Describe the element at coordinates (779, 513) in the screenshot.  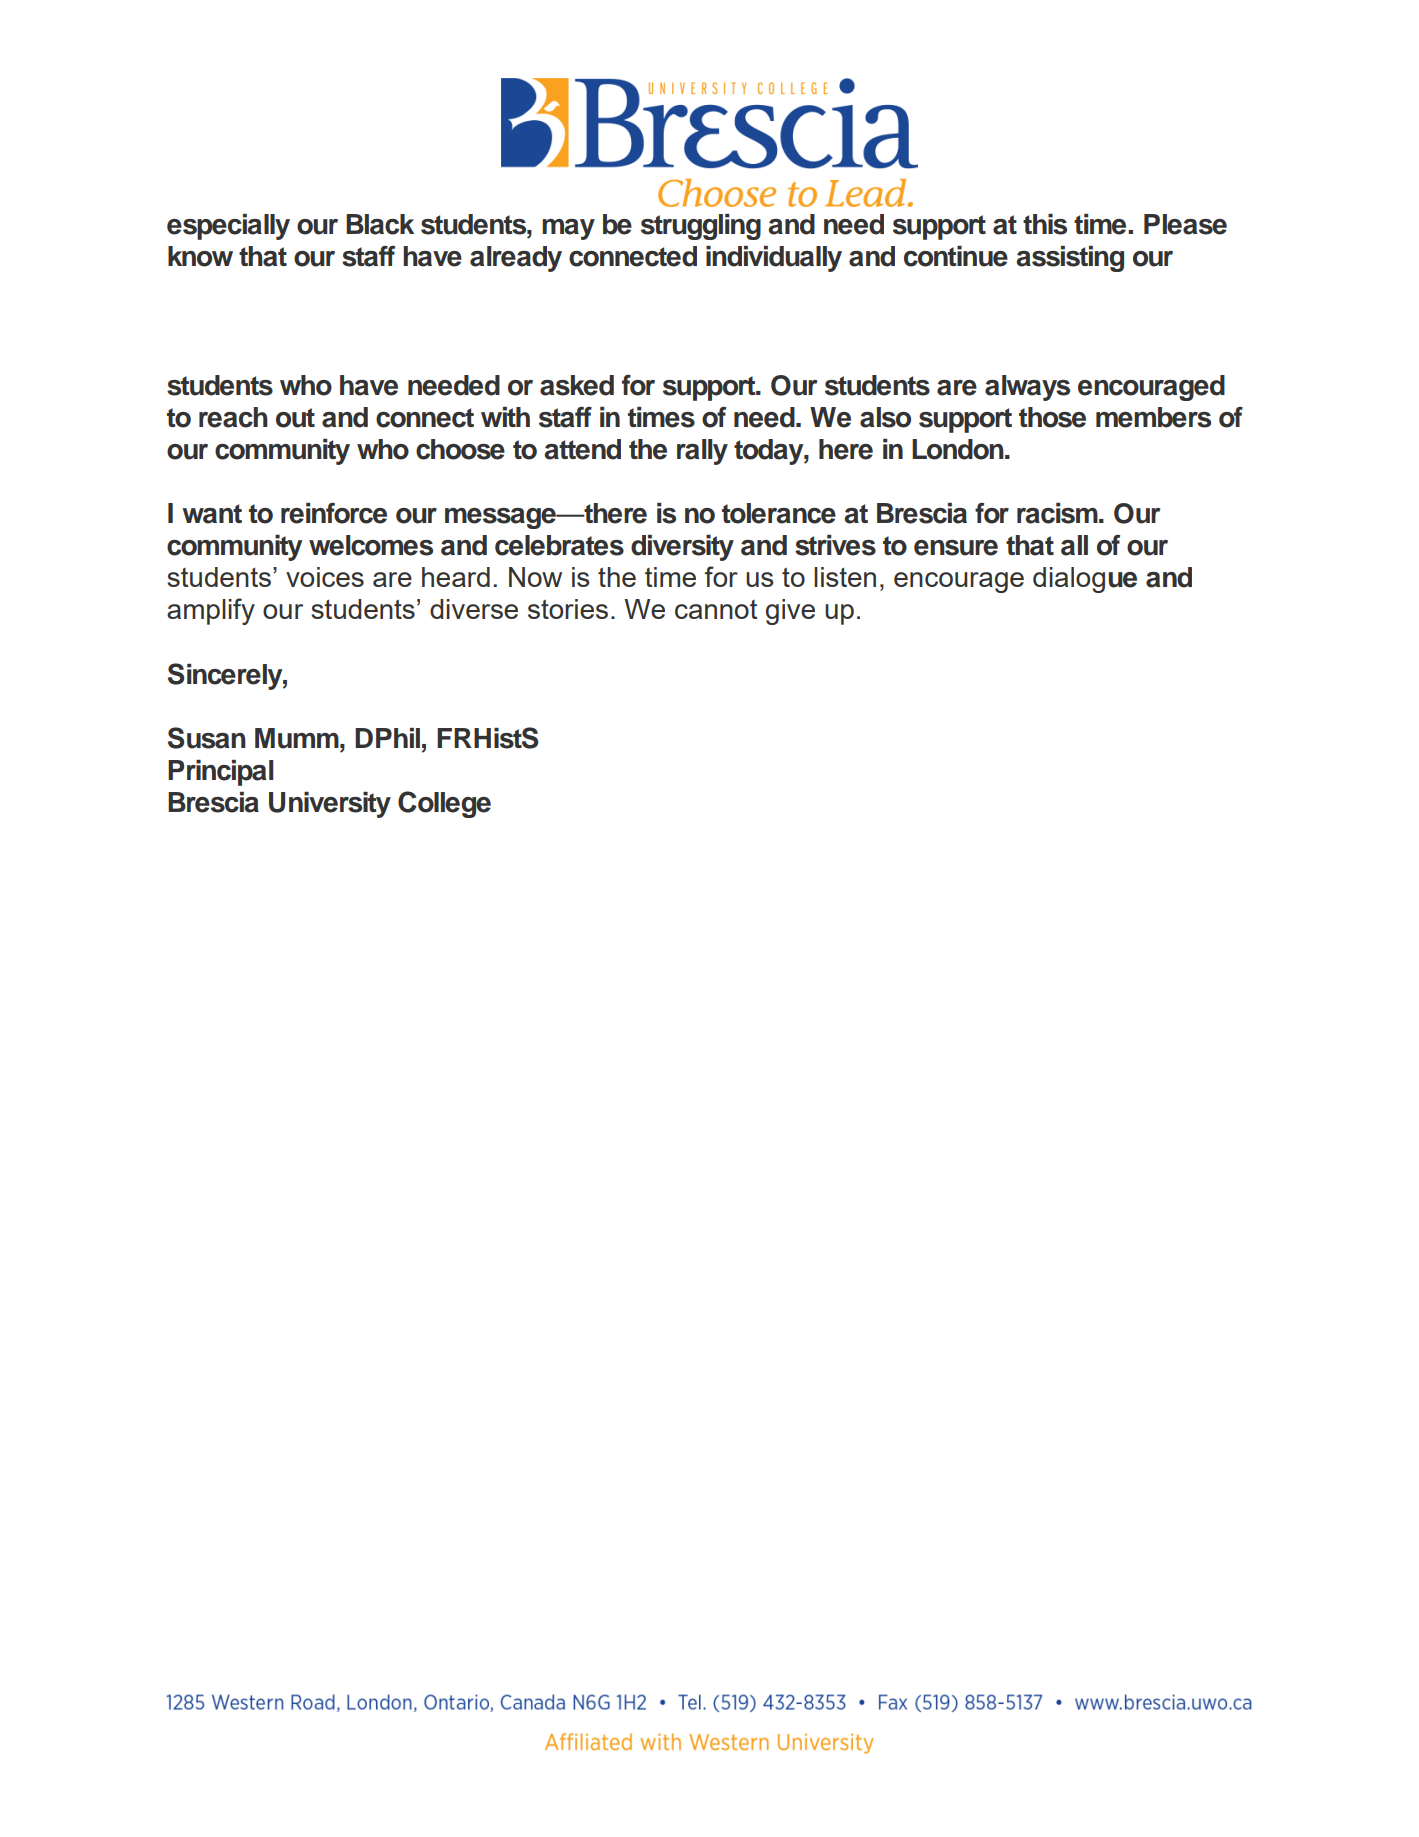
I see `tolerance` at that location.
